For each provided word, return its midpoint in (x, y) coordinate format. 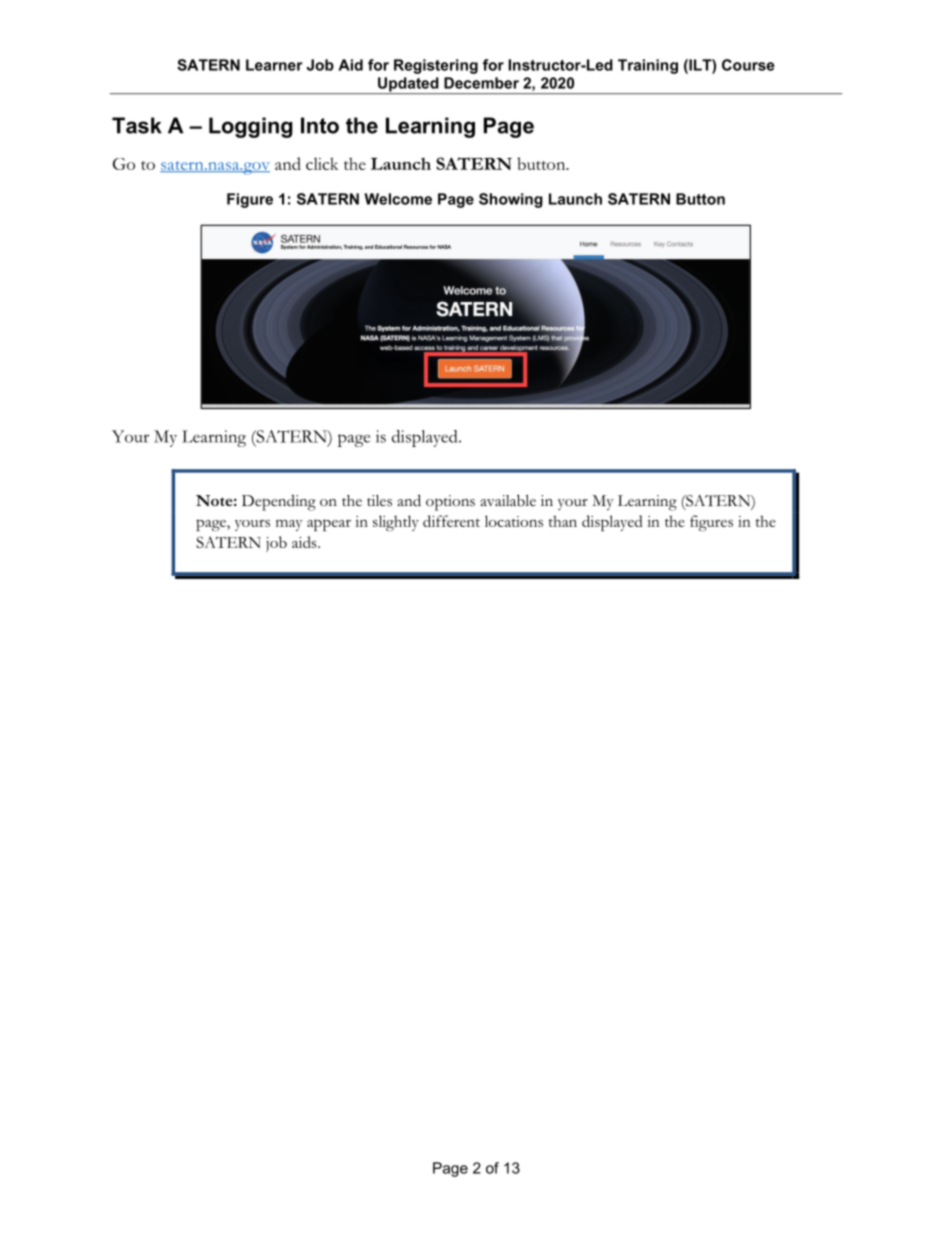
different (451, 521)
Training (648, 66)
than (562, 521)
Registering (436, 66)
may (289, 525)
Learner (274, 65)
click (322, 163)
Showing (511, 200)
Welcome (398, 199)
